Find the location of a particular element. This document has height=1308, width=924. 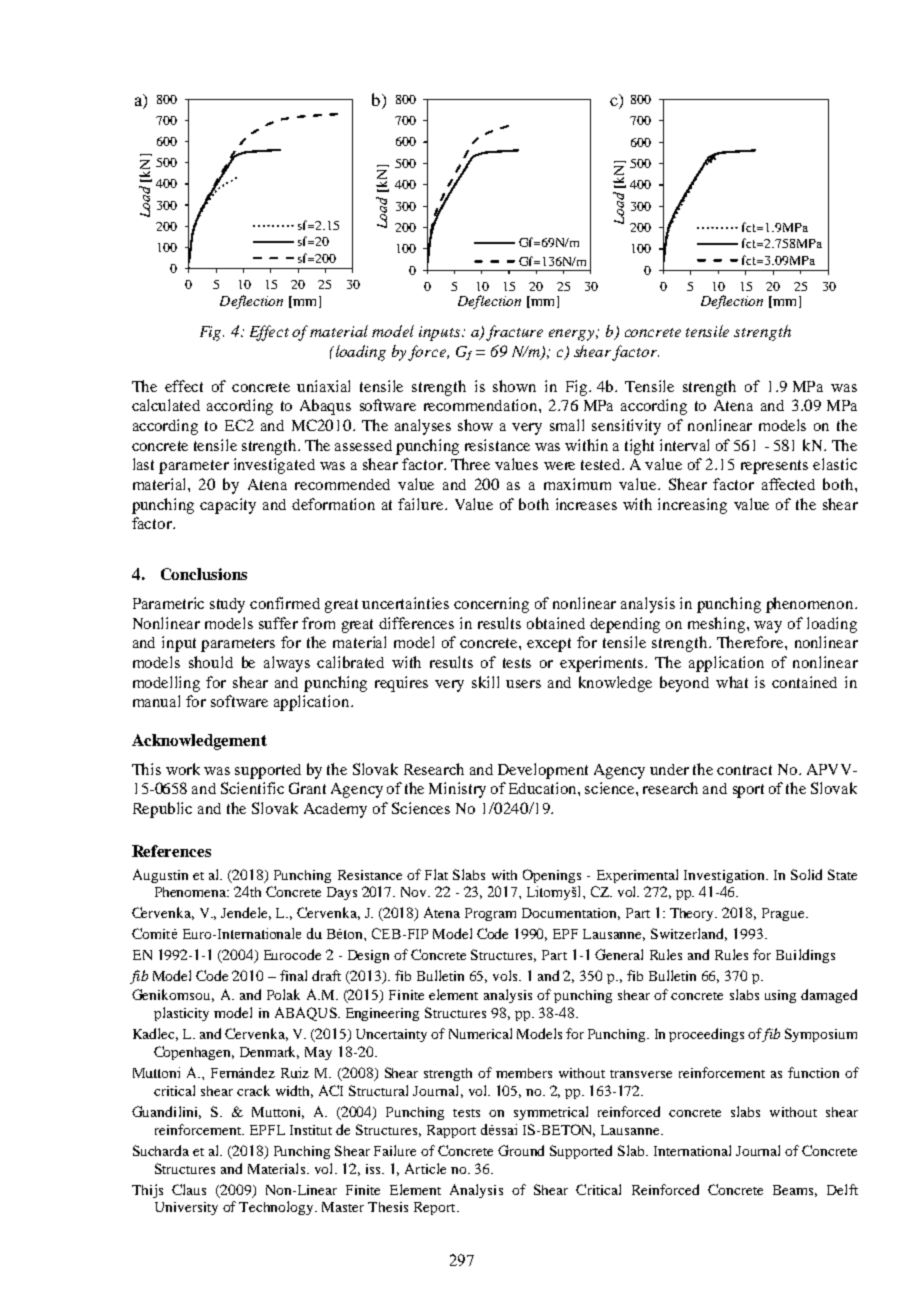

Claus is located at coordinates (189, 1189).
